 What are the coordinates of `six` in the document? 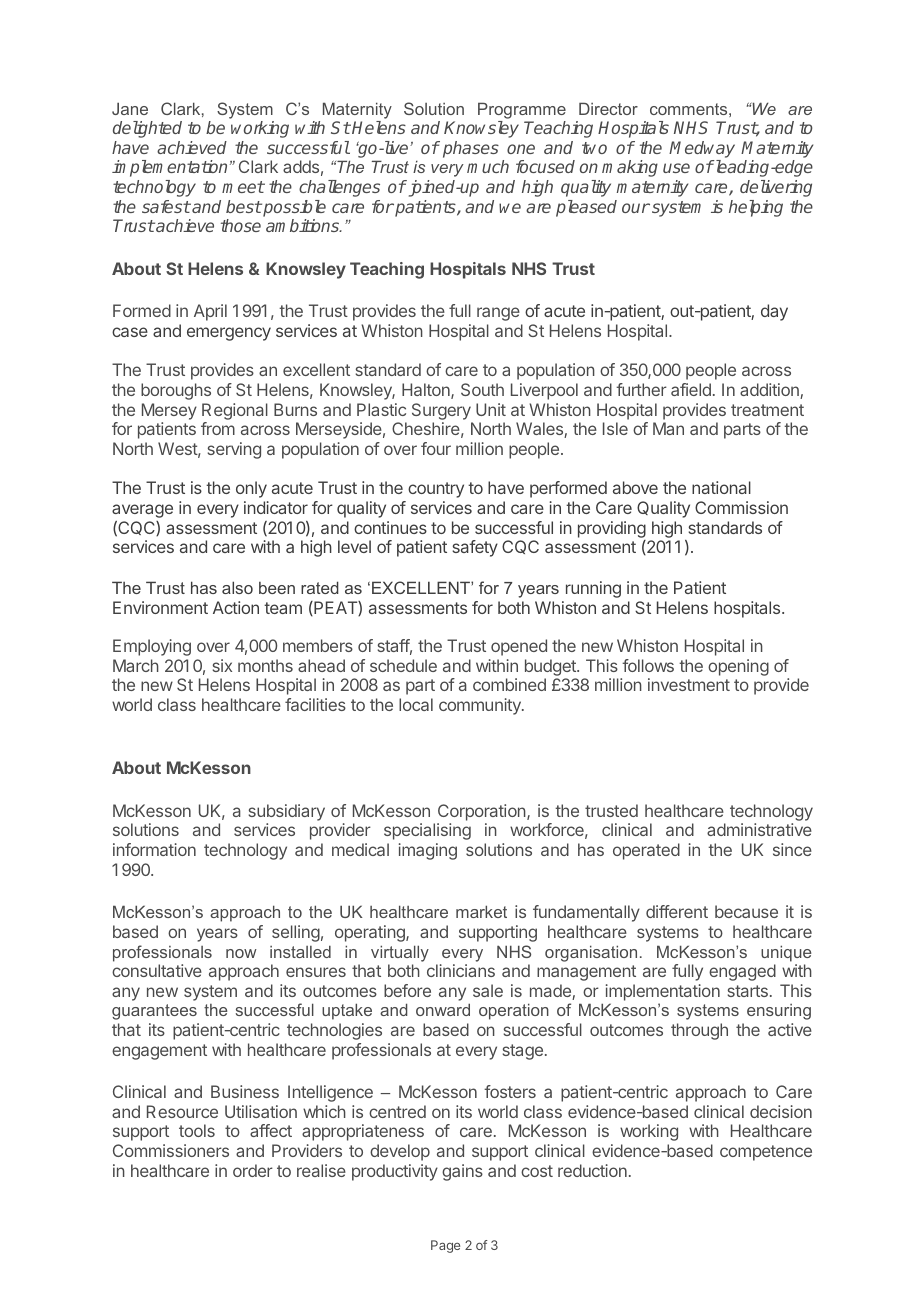 It's located at (222, 665).
